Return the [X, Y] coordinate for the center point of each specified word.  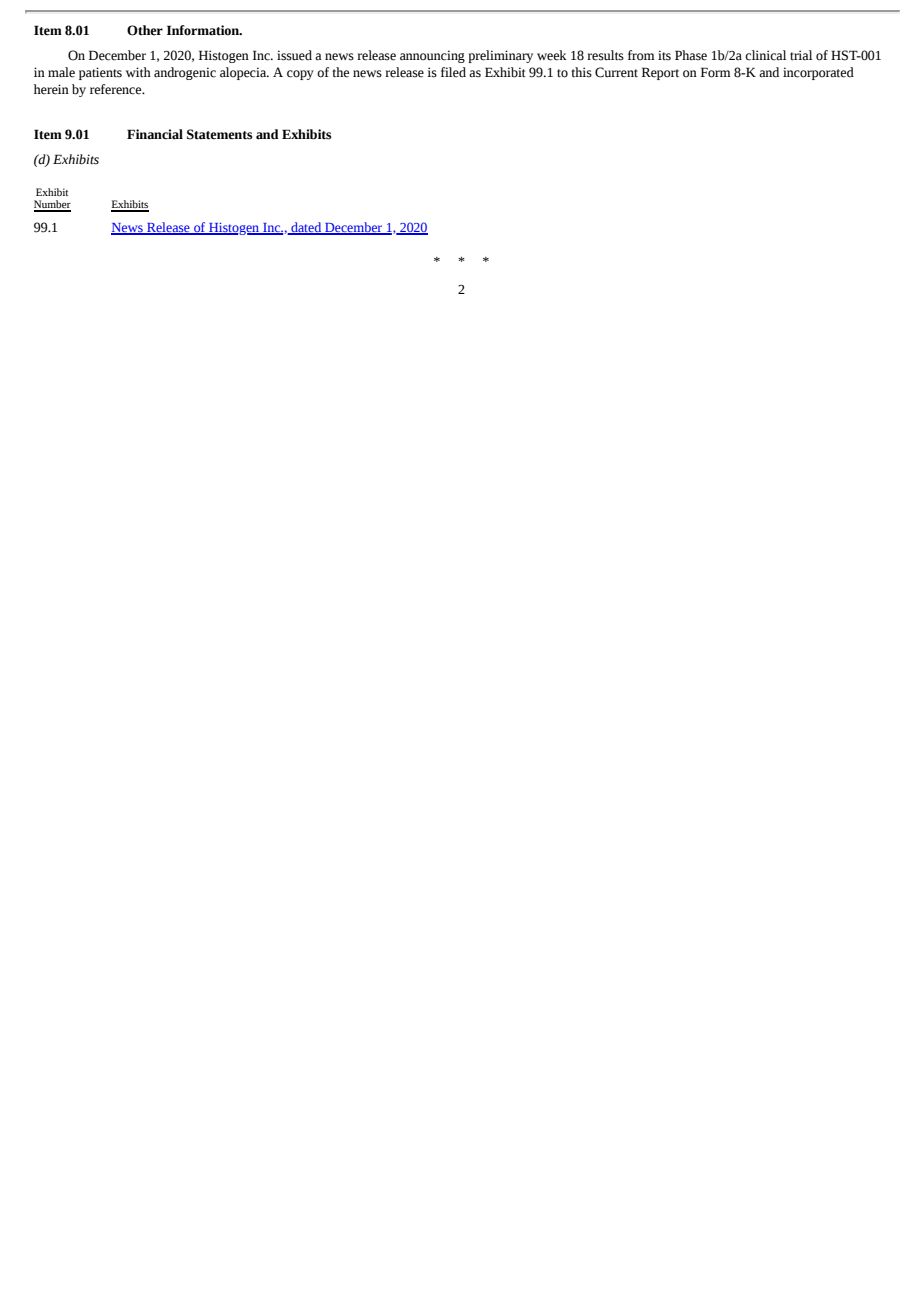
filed [453, 72]
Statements [219, 134]
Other [145, 30]
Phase [691, 55]
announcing [432, 56]
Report [660, 73]
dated [306, 228]
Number [52, 205]
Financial [155, 134]
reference [117, 89]
